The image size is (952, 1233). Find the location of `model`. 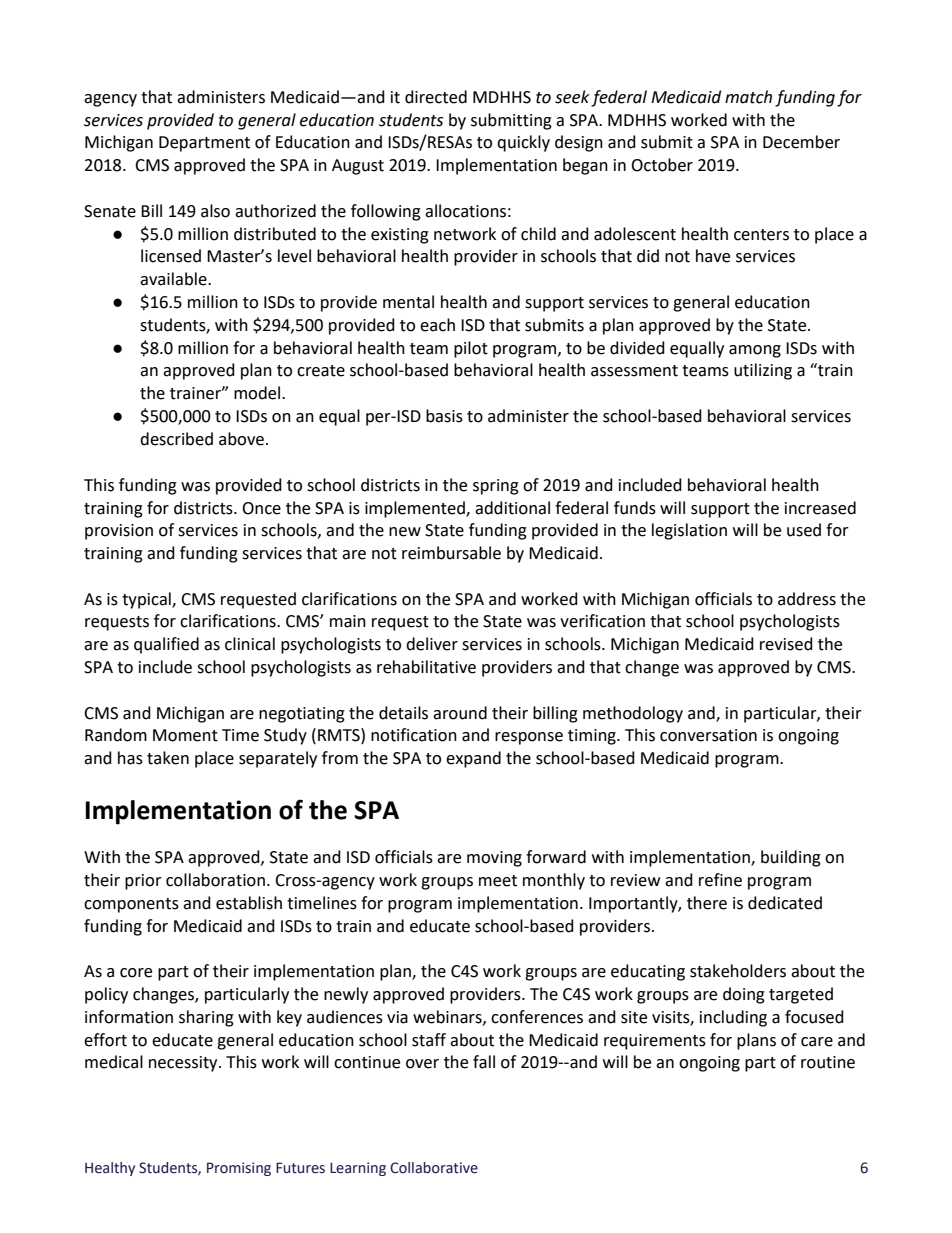

model is located at coordinates (258, 393).
